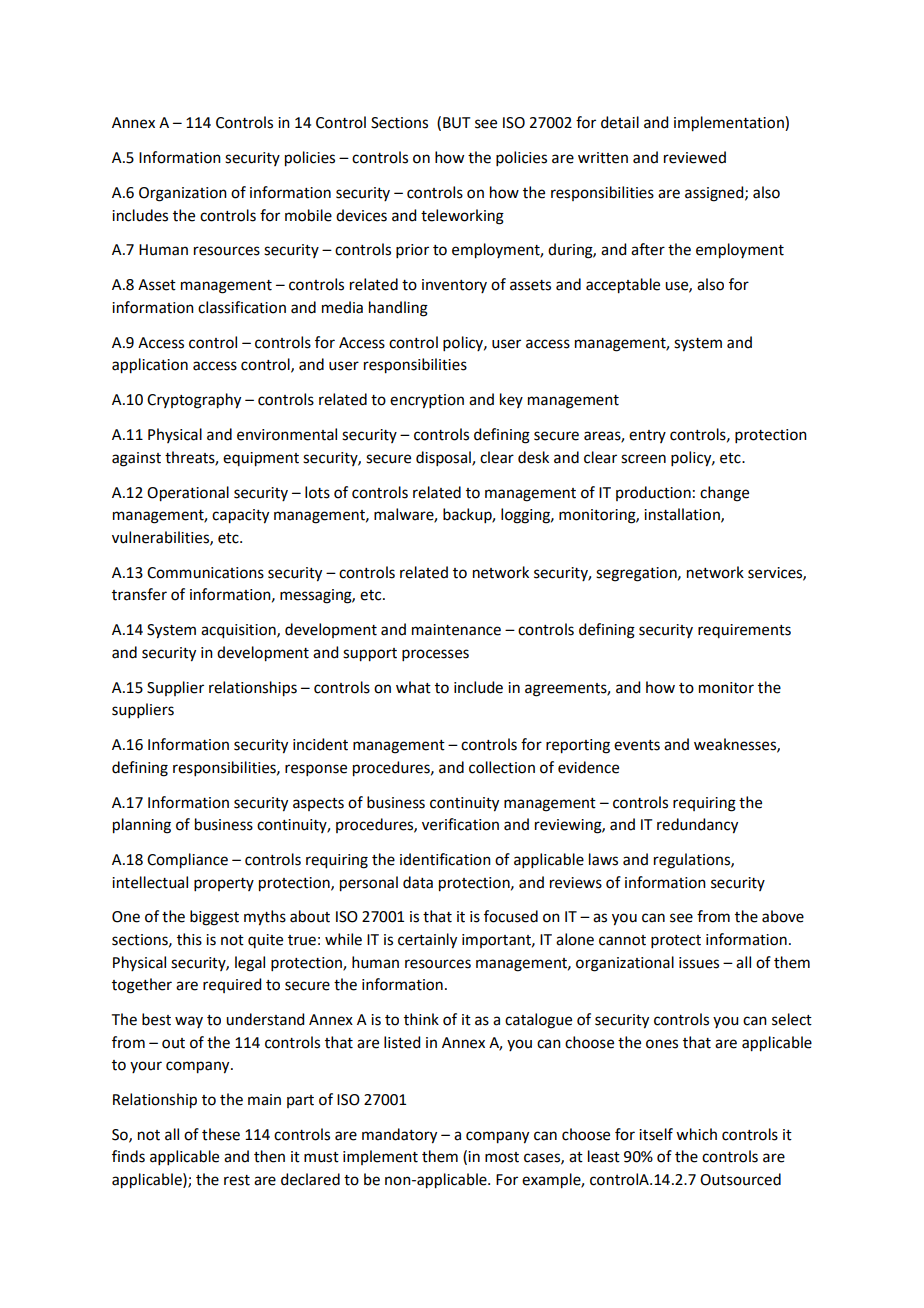 The width and height of the screenshot is (924, 1308). Describe the element at coordinates (205, 573) in the screenshot. I see `Communications` at that location.
